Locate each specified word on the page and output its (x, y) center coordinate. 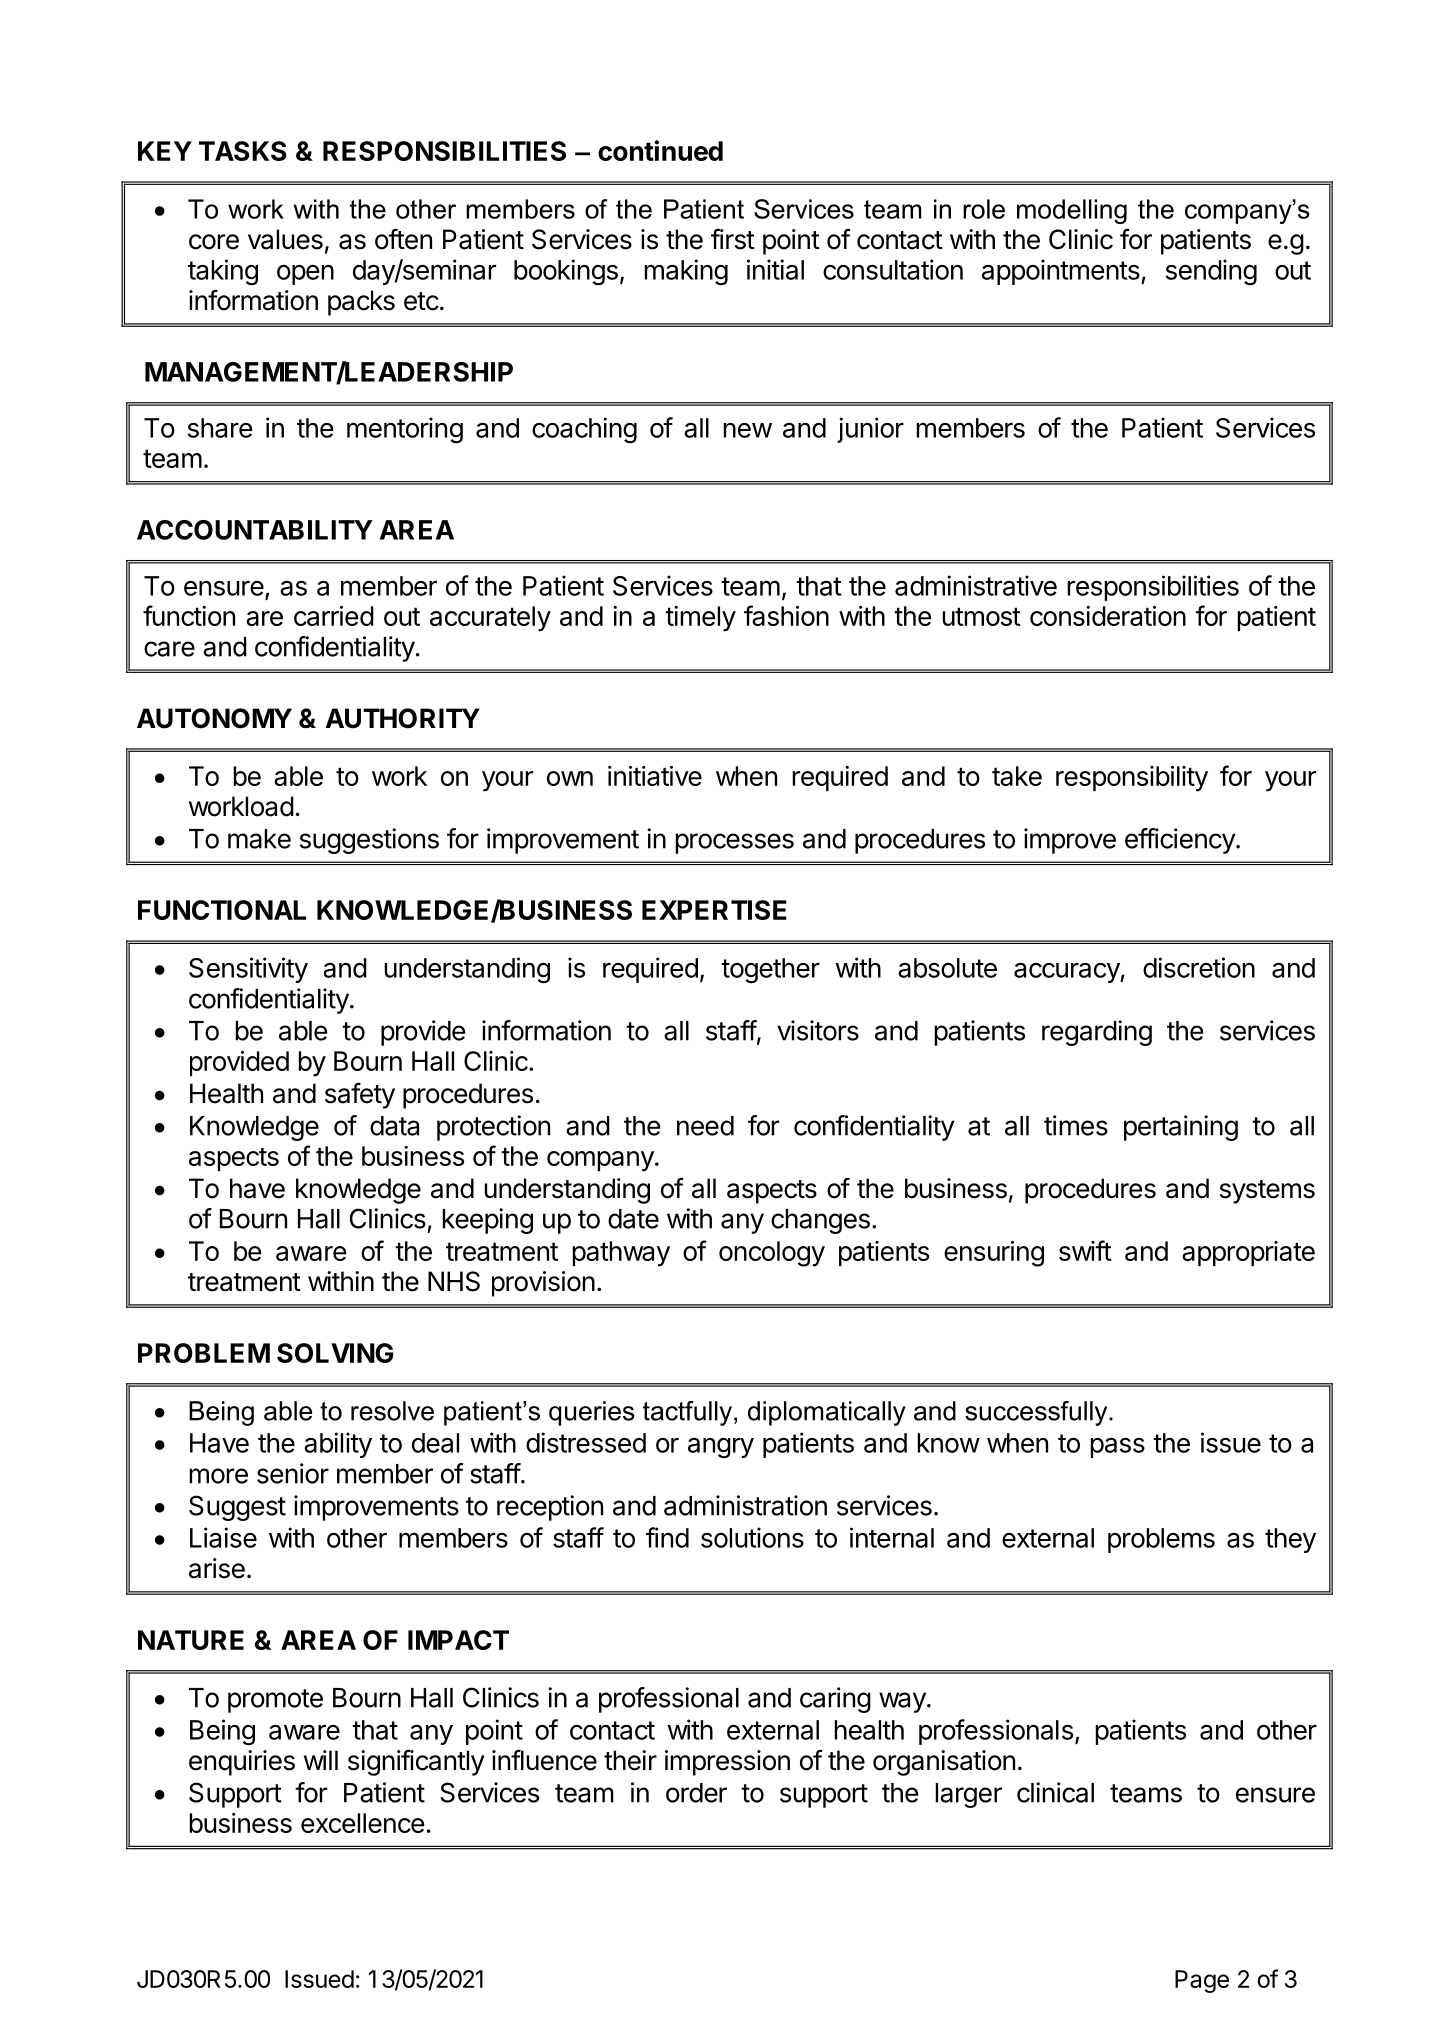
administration (745, 1505)
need (705, 1126)
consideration (1108, 616)
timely (700, 619)
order (696, 1793)
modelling (1072, 211)
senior (293, 1473)
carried (334, 616)
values (285, 239)
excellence (363, 1823)
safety (360, 1095)
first (733, 239)
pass (1117, 1448)
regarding (1097, 1033)
